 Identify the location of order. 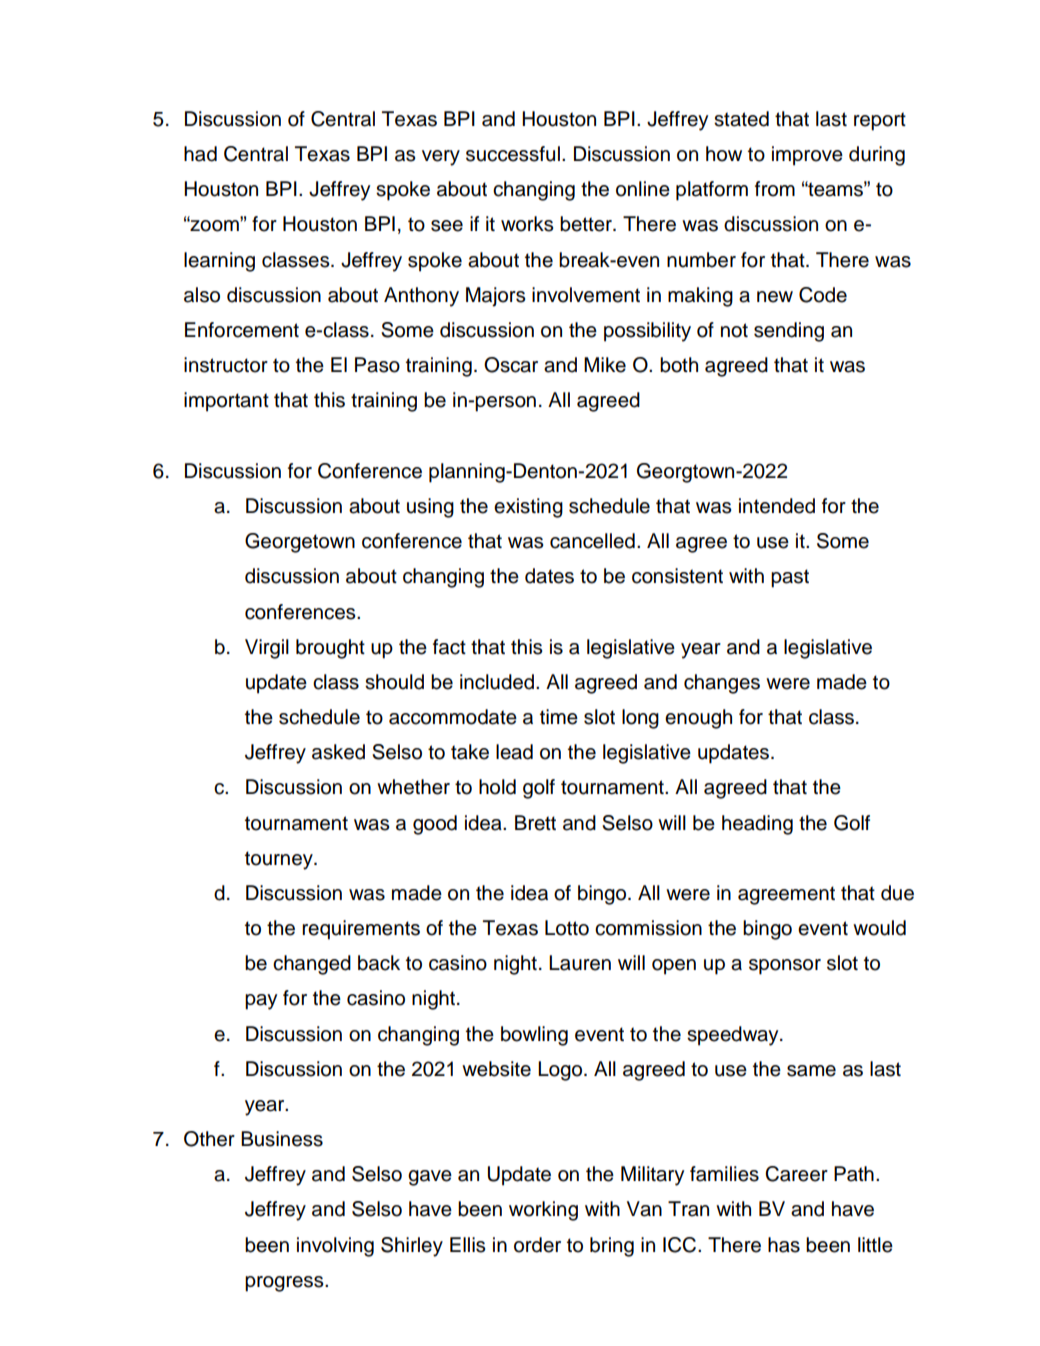
(537, 1245).
